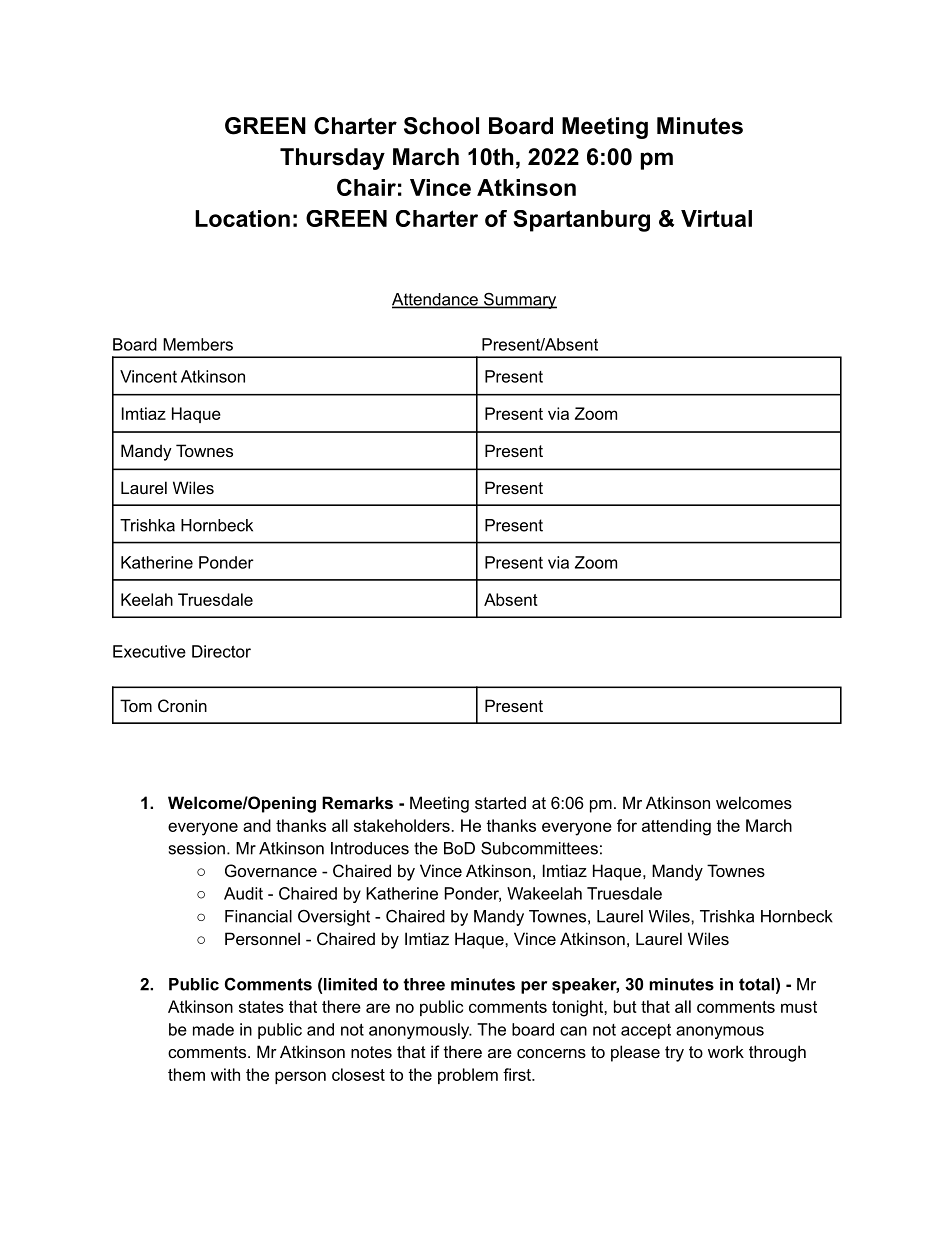 Image resolution: width=952 pixels, height=1233 pixels. Describe the element at coordinates (716, 218) in the page. I see `Virtual` at that location.
